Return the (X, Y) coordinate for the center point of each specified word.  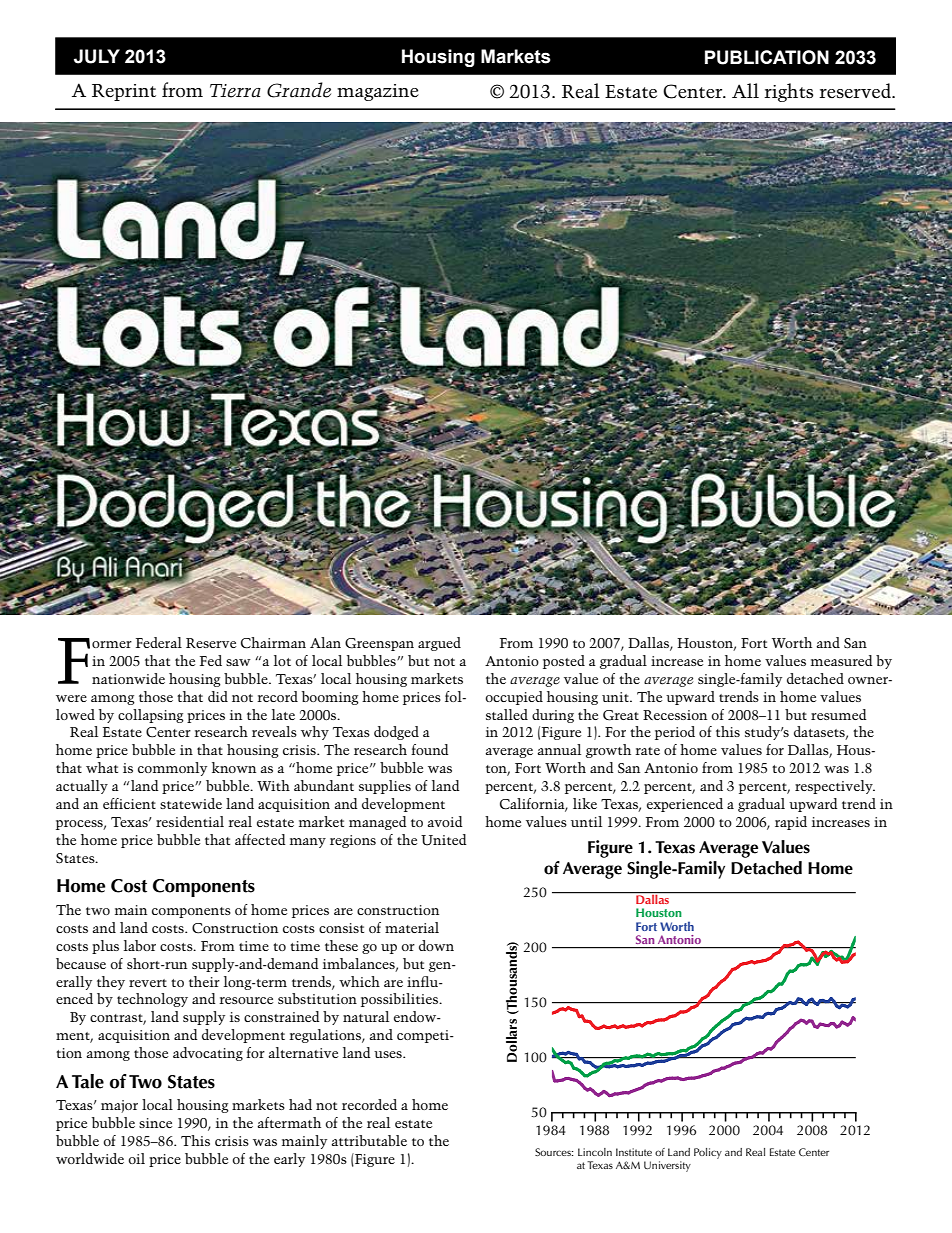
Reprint (124, 92)
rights (788, 92)
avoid (445, 821)
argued (439, 644)
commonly (172, 769)
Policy (708, 1153)
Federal (159, 642)
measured (842, 660)
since (155, 1123)
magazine (378, 92)
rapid (791, 823)
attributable (369, 1140)
